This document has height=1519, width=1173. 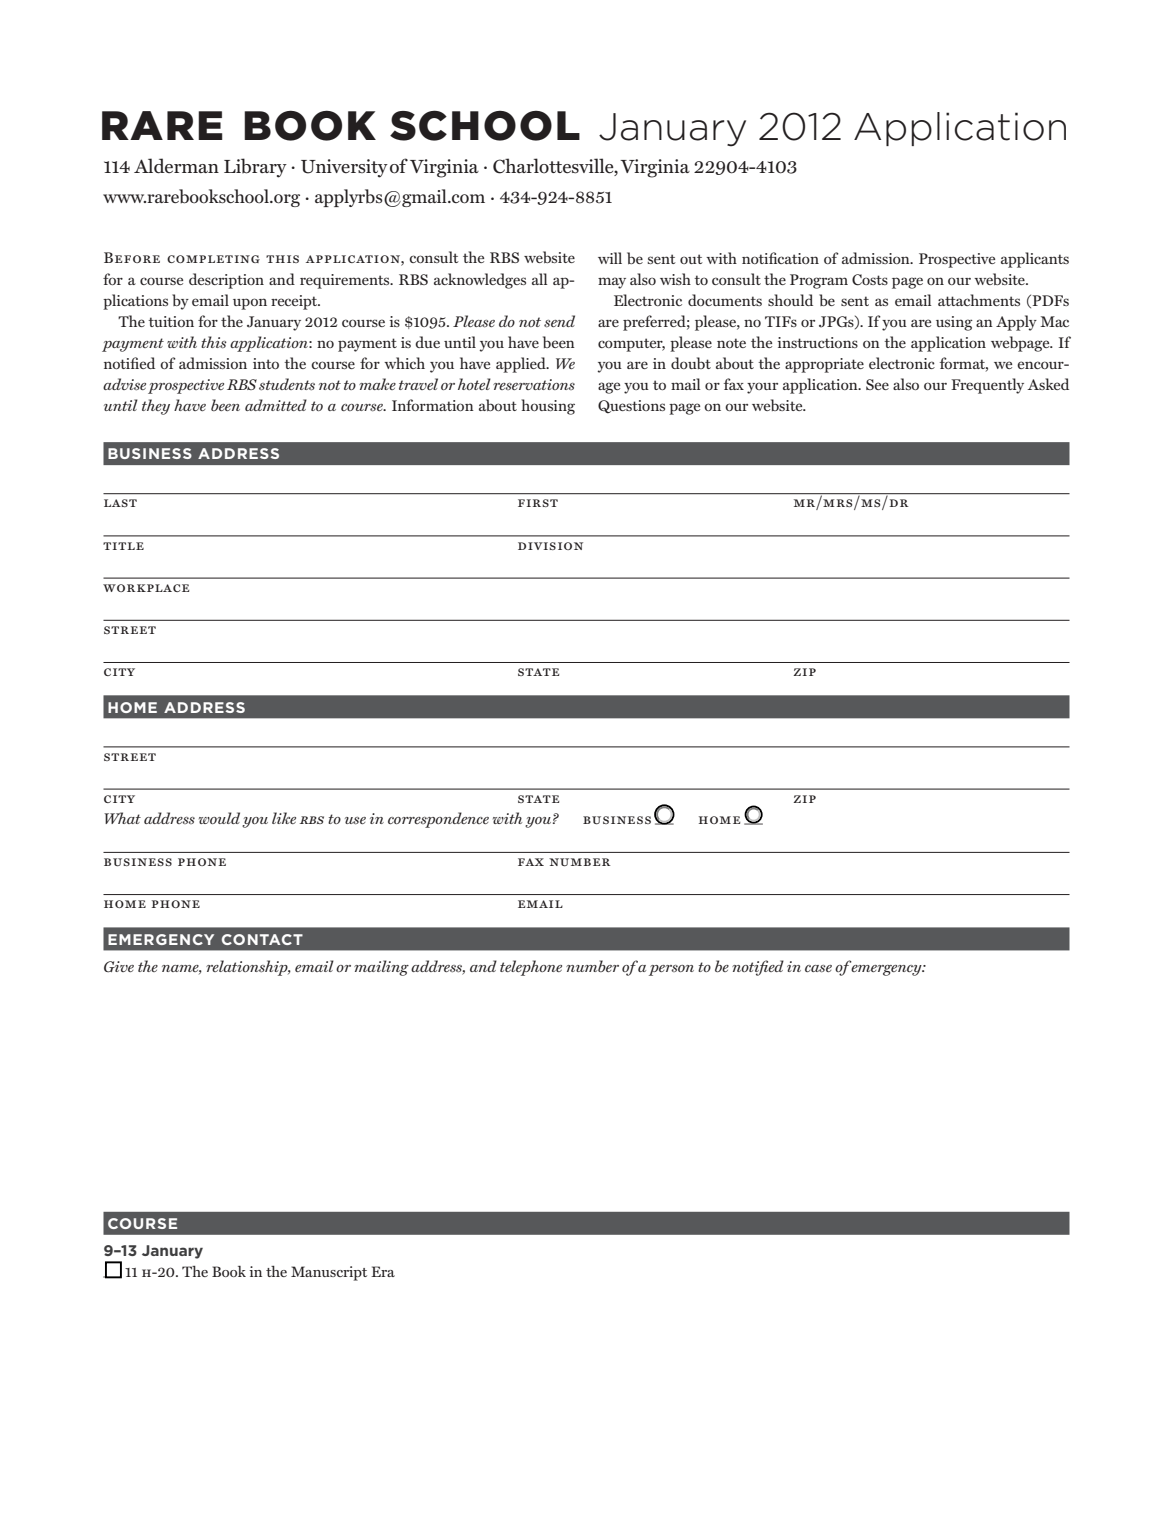 What do you see at coordinates (438, 820) in the document?
I see `correspondence` at bounding box center [438, 820].
